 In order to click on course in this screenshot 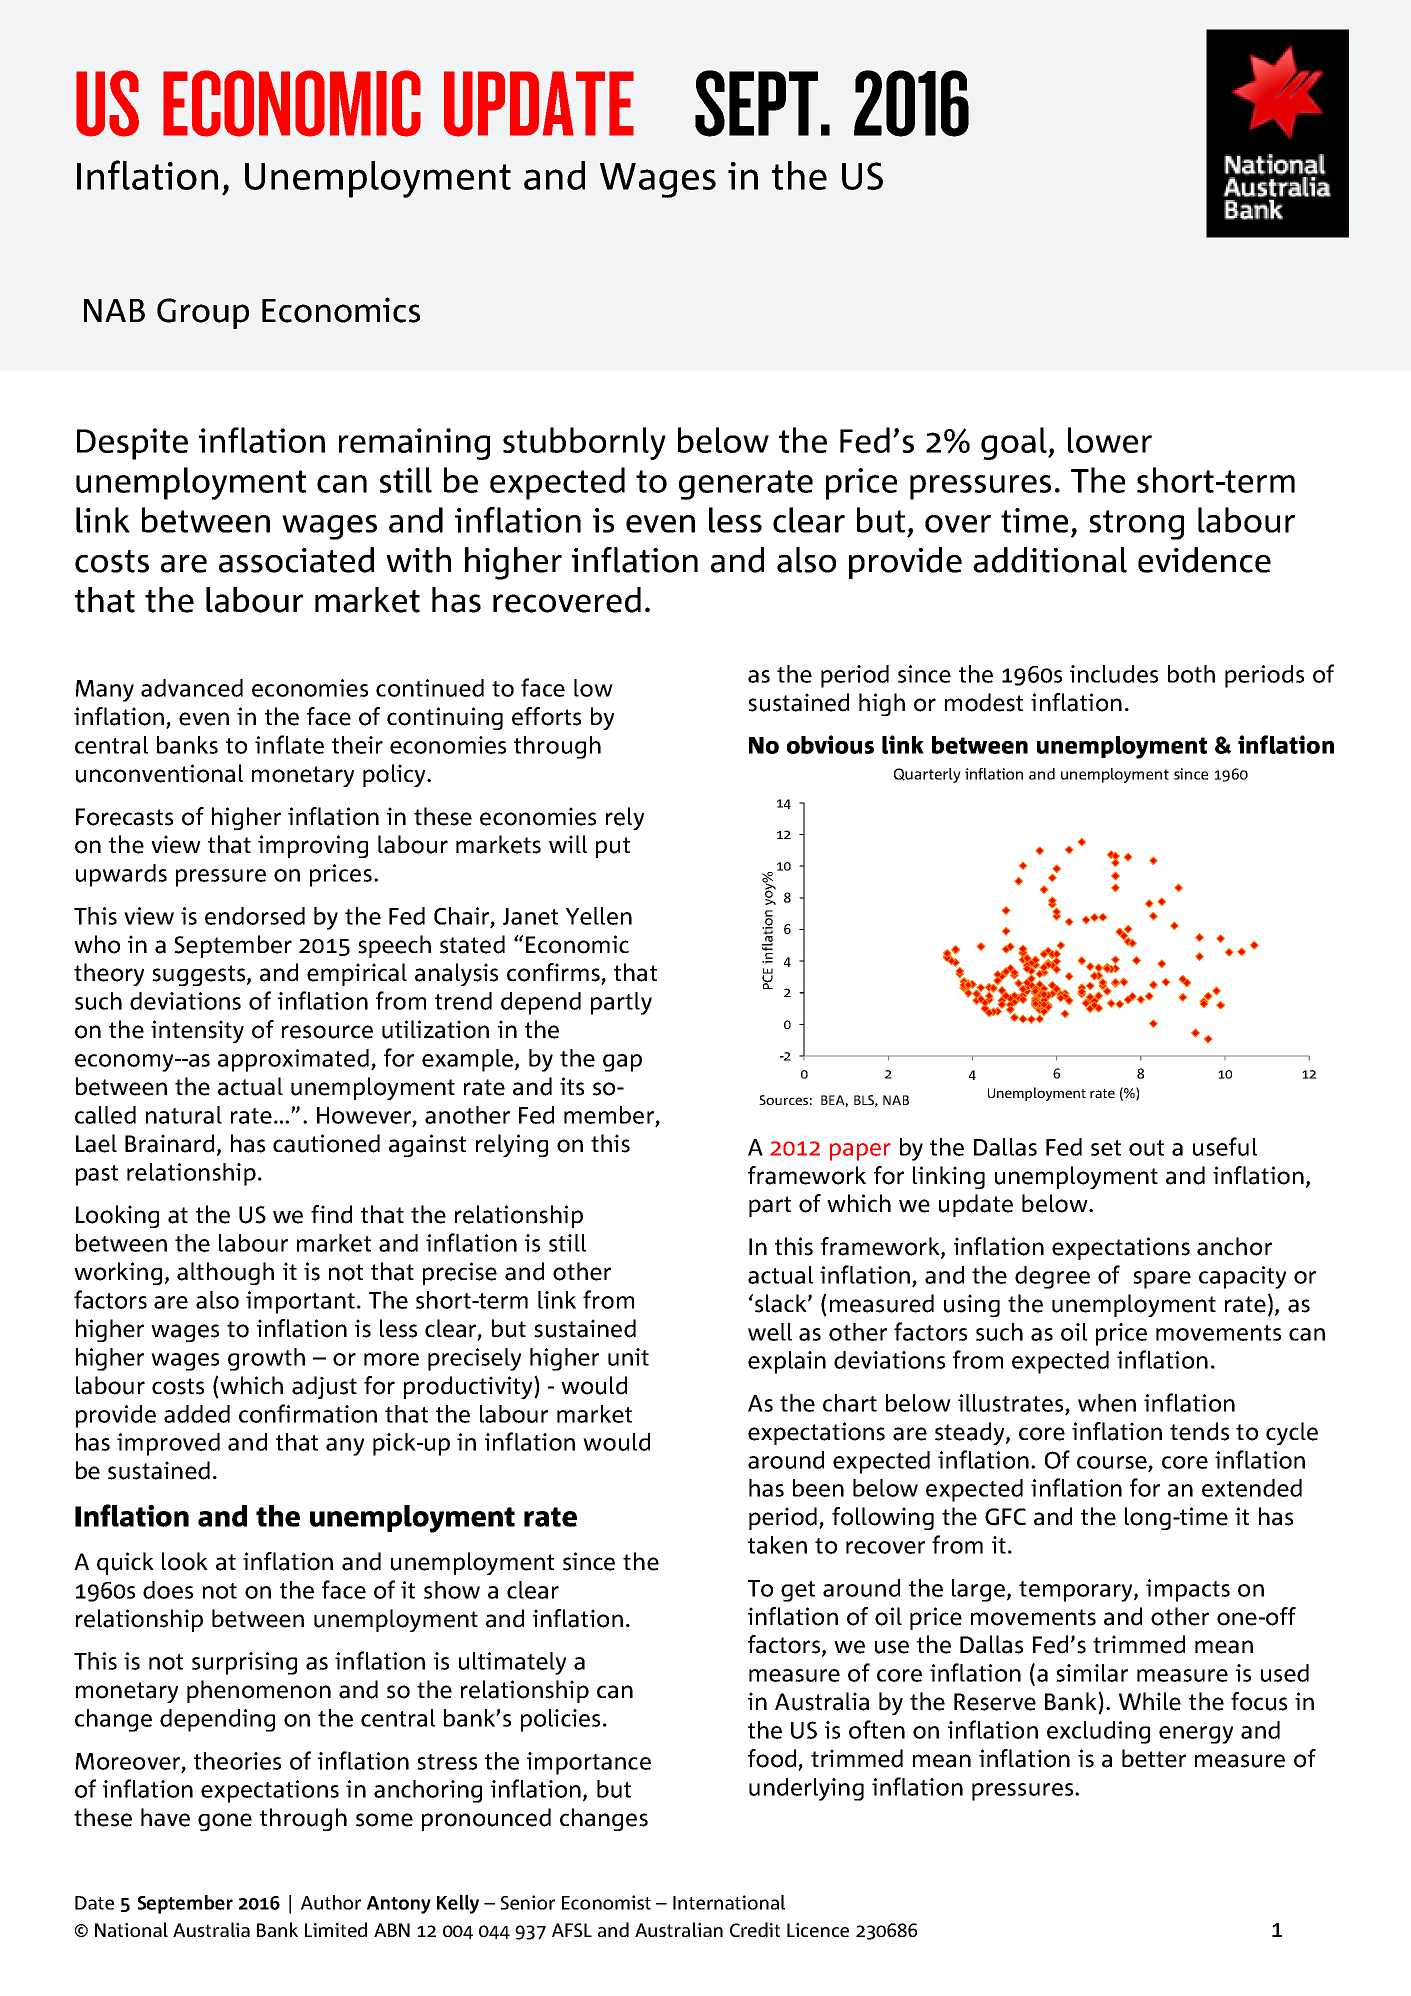, I will do `click(1112, 1462)`.
